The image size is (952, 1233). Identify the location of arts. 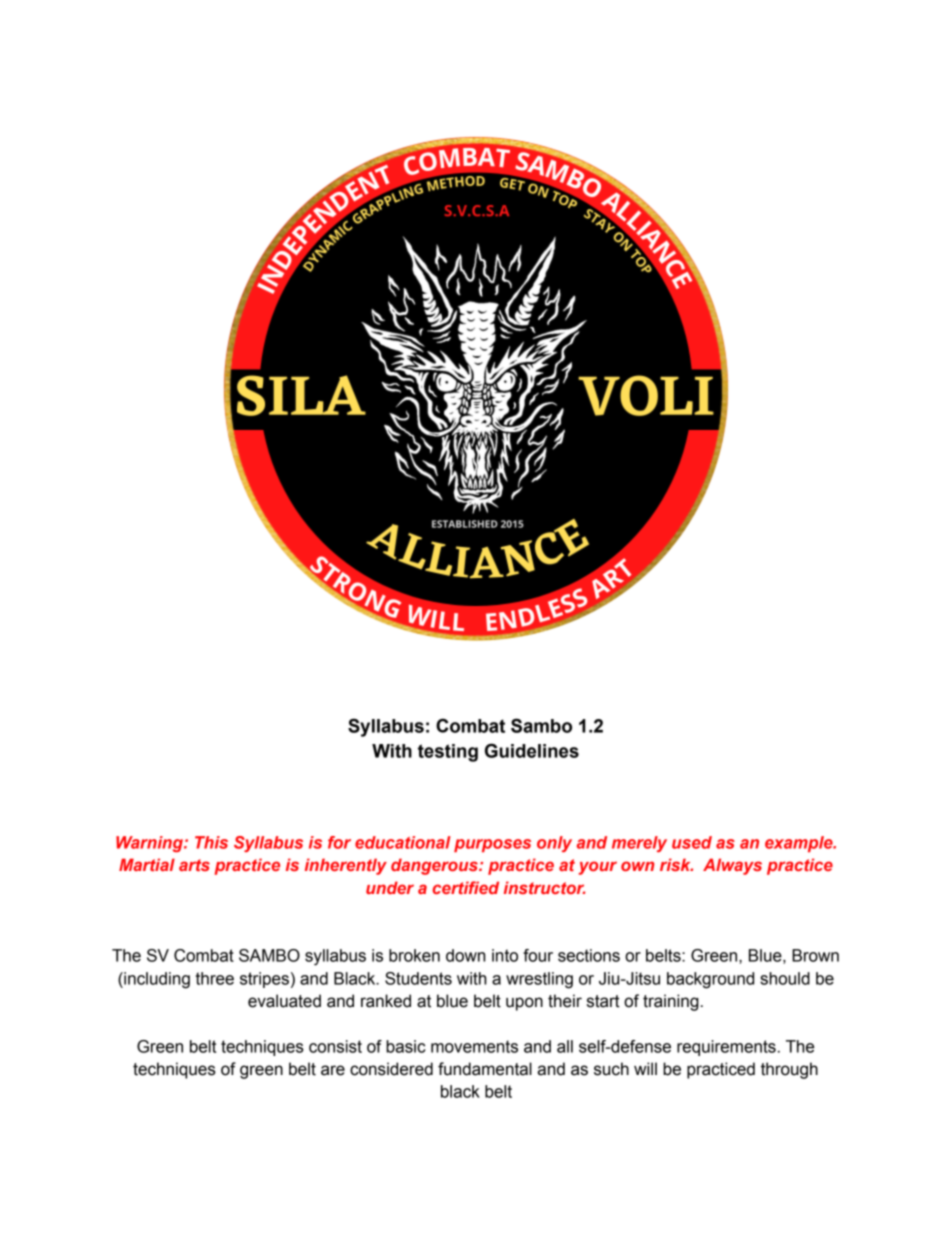
(194, 865).
